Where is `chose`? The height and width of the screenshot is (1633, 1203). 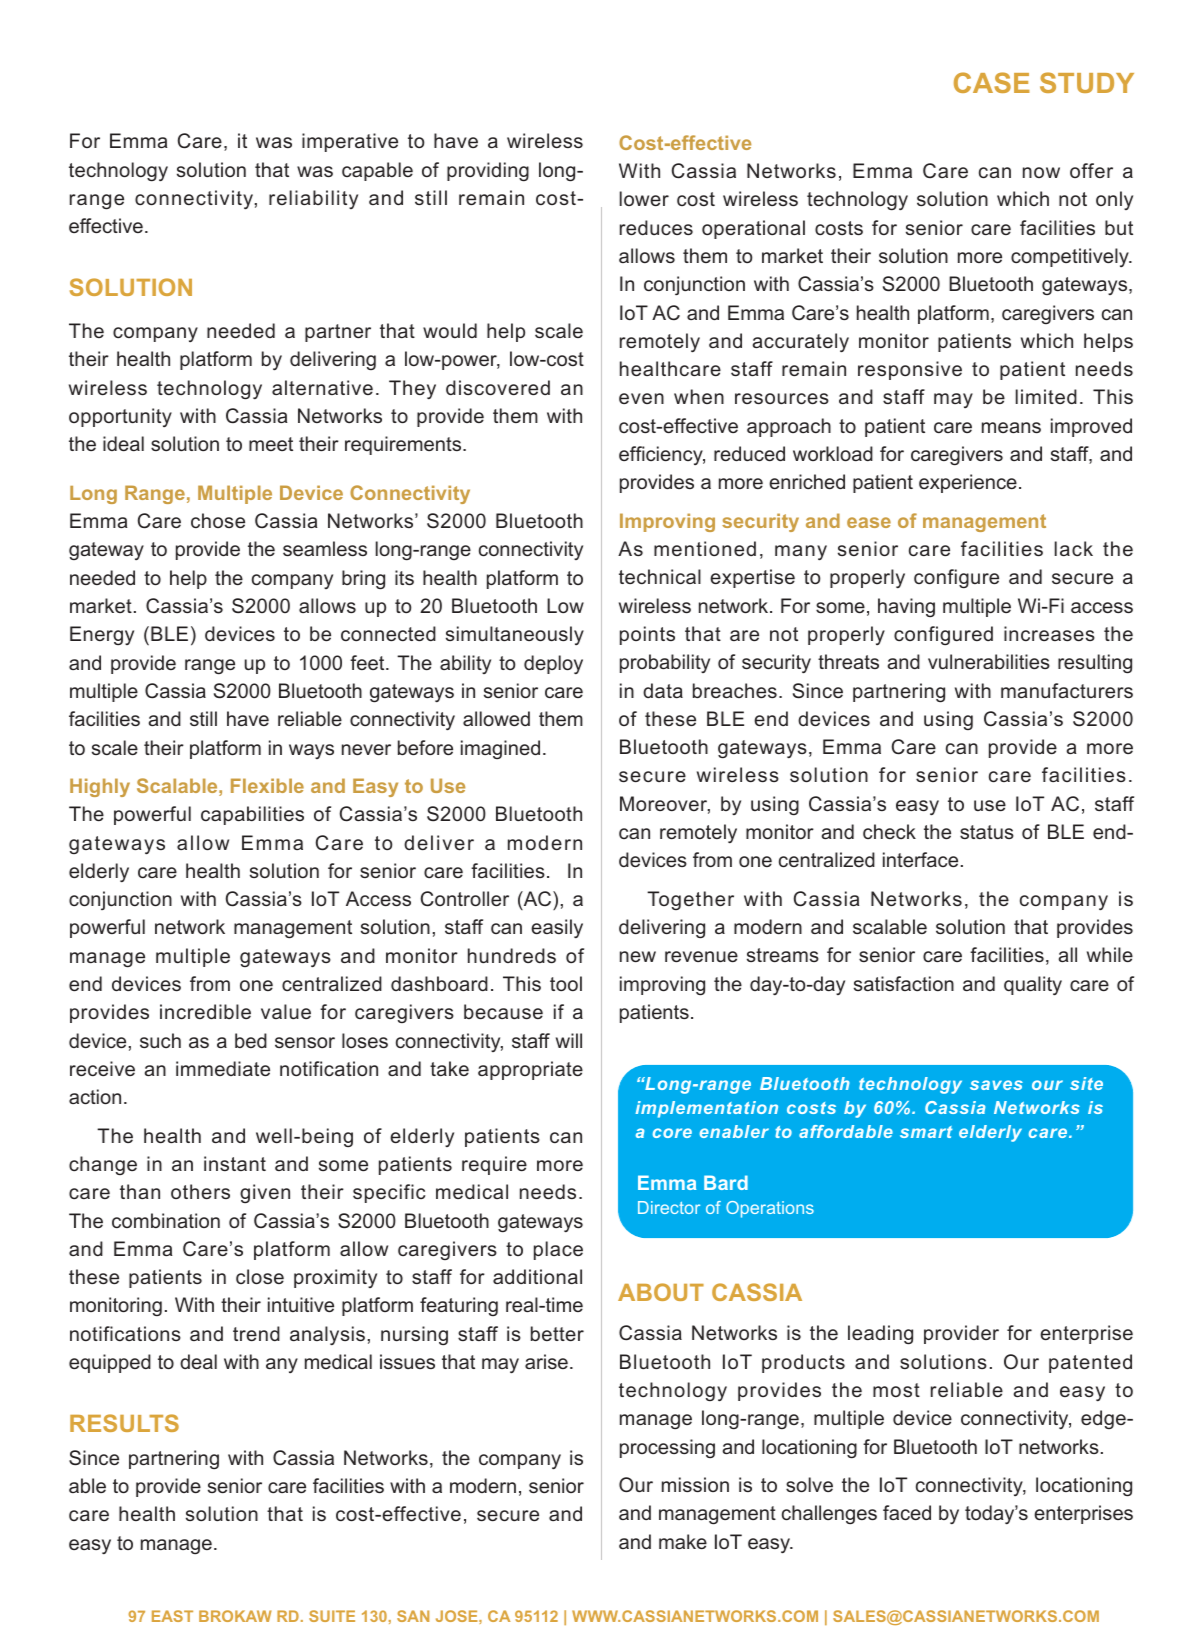
chose is located at coordinates (218, 520).
